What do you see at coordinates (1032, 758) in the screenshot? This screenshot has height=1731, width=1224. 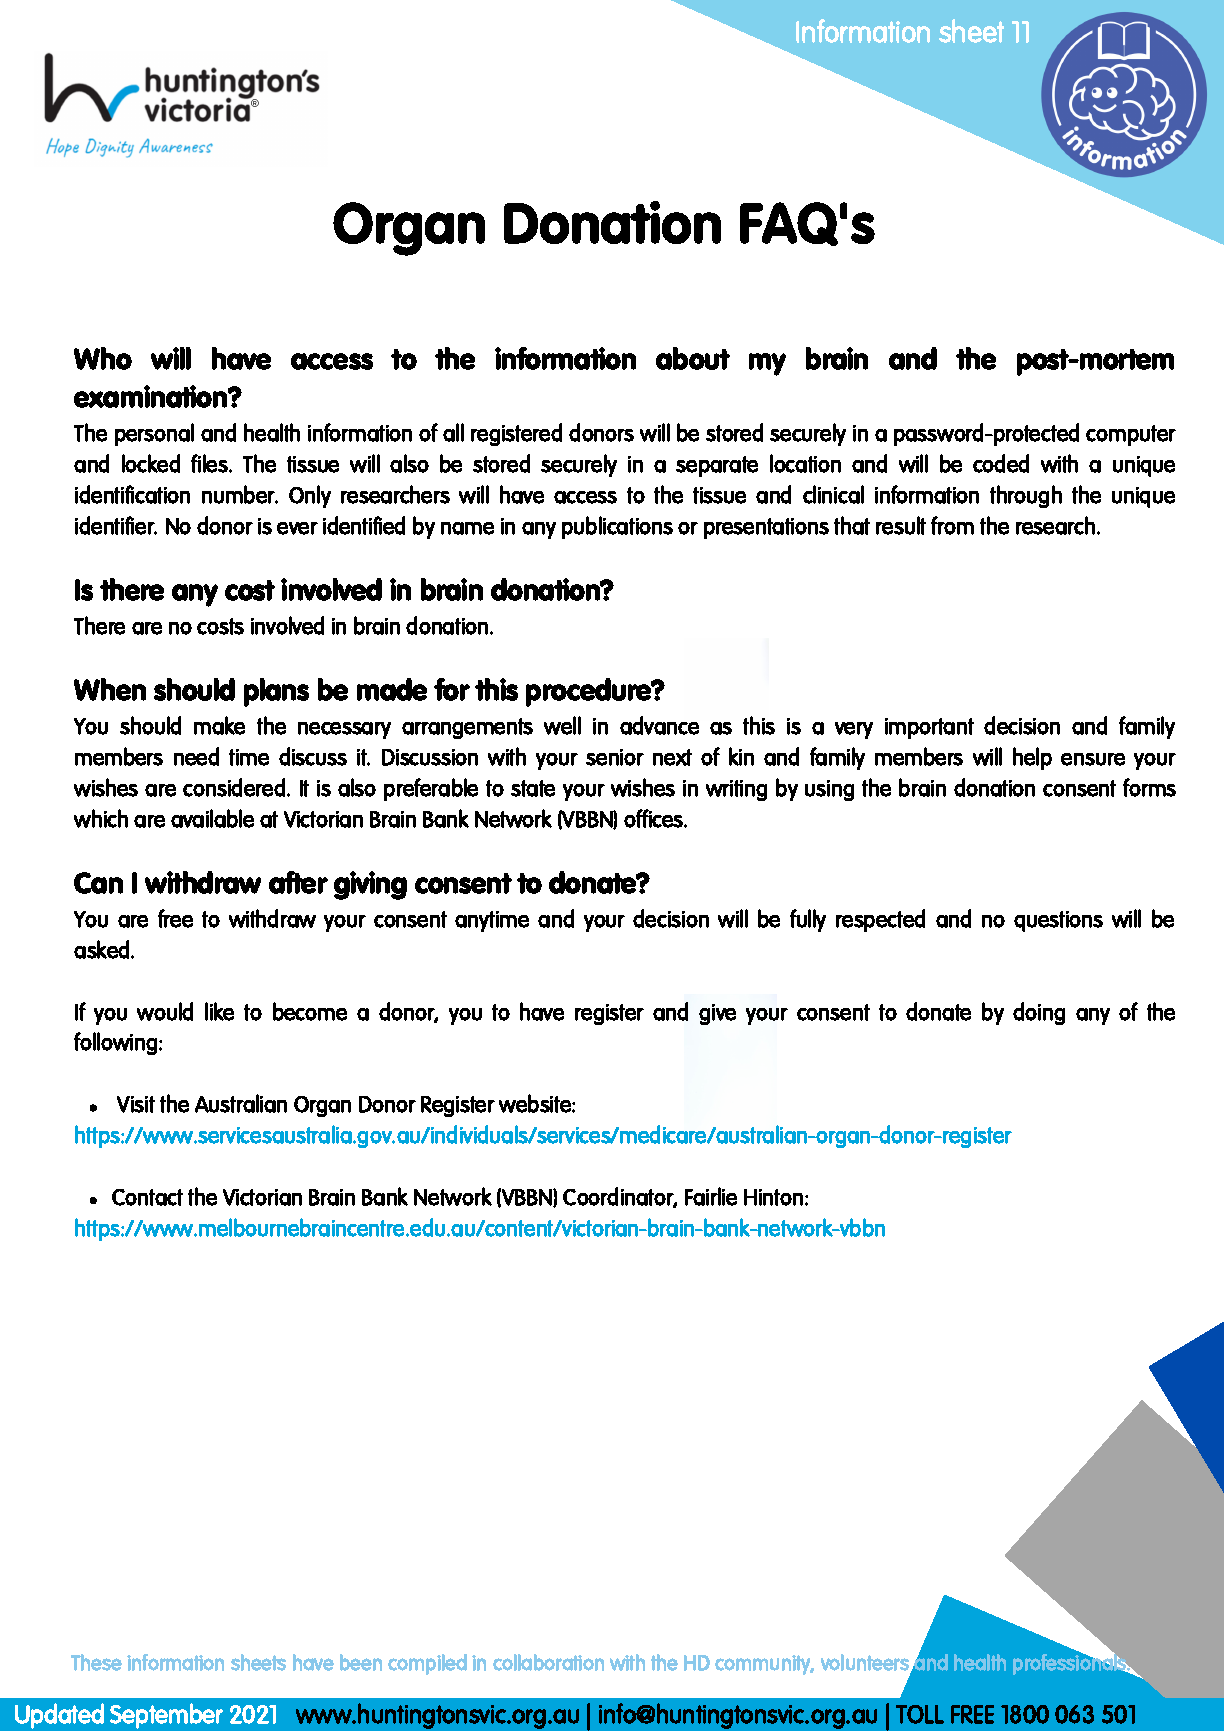 I see `help` at bounding box center [1032, 758].
